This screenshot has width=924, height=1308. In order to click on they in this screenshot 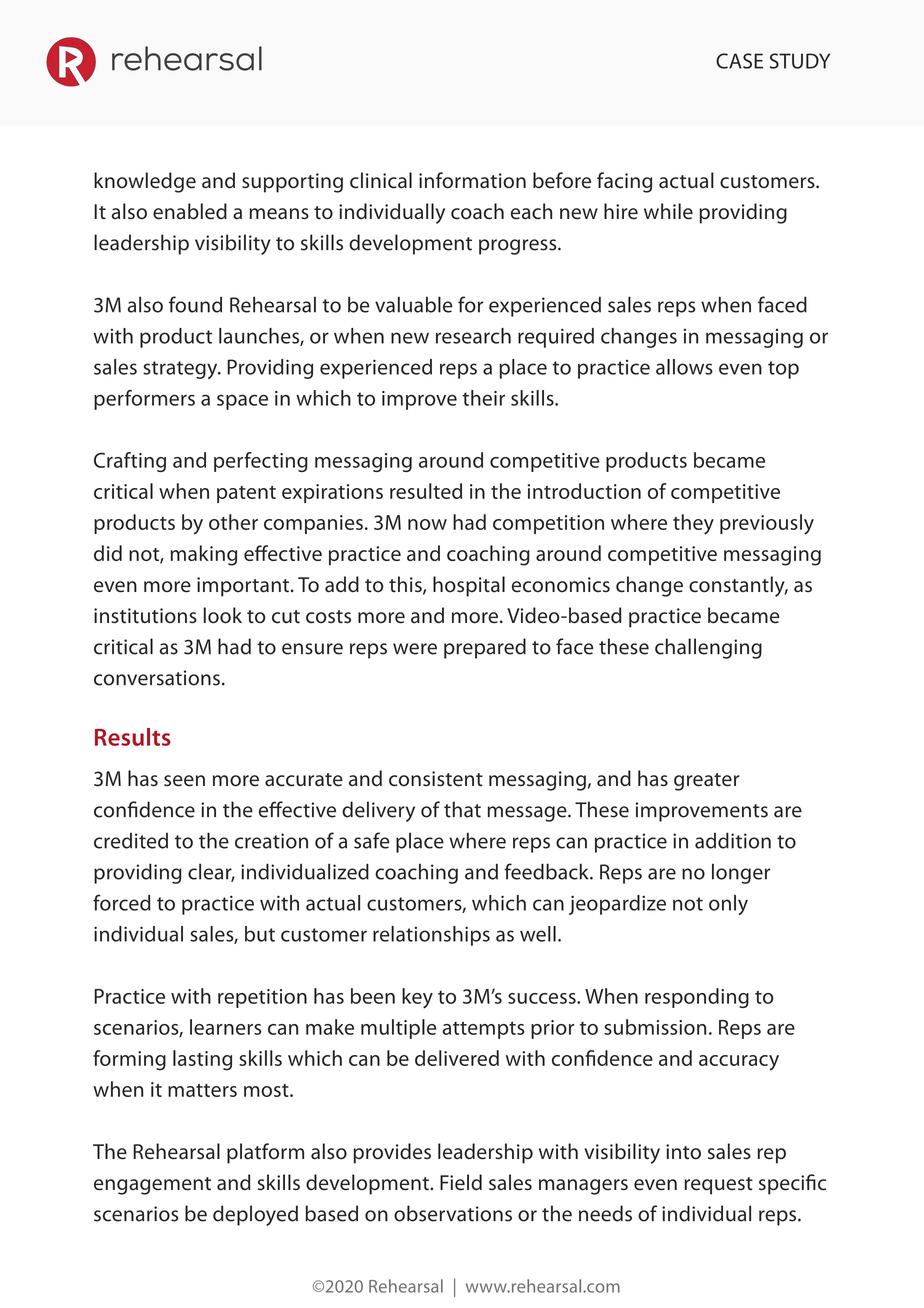, I will do `click(693, 524)`.
